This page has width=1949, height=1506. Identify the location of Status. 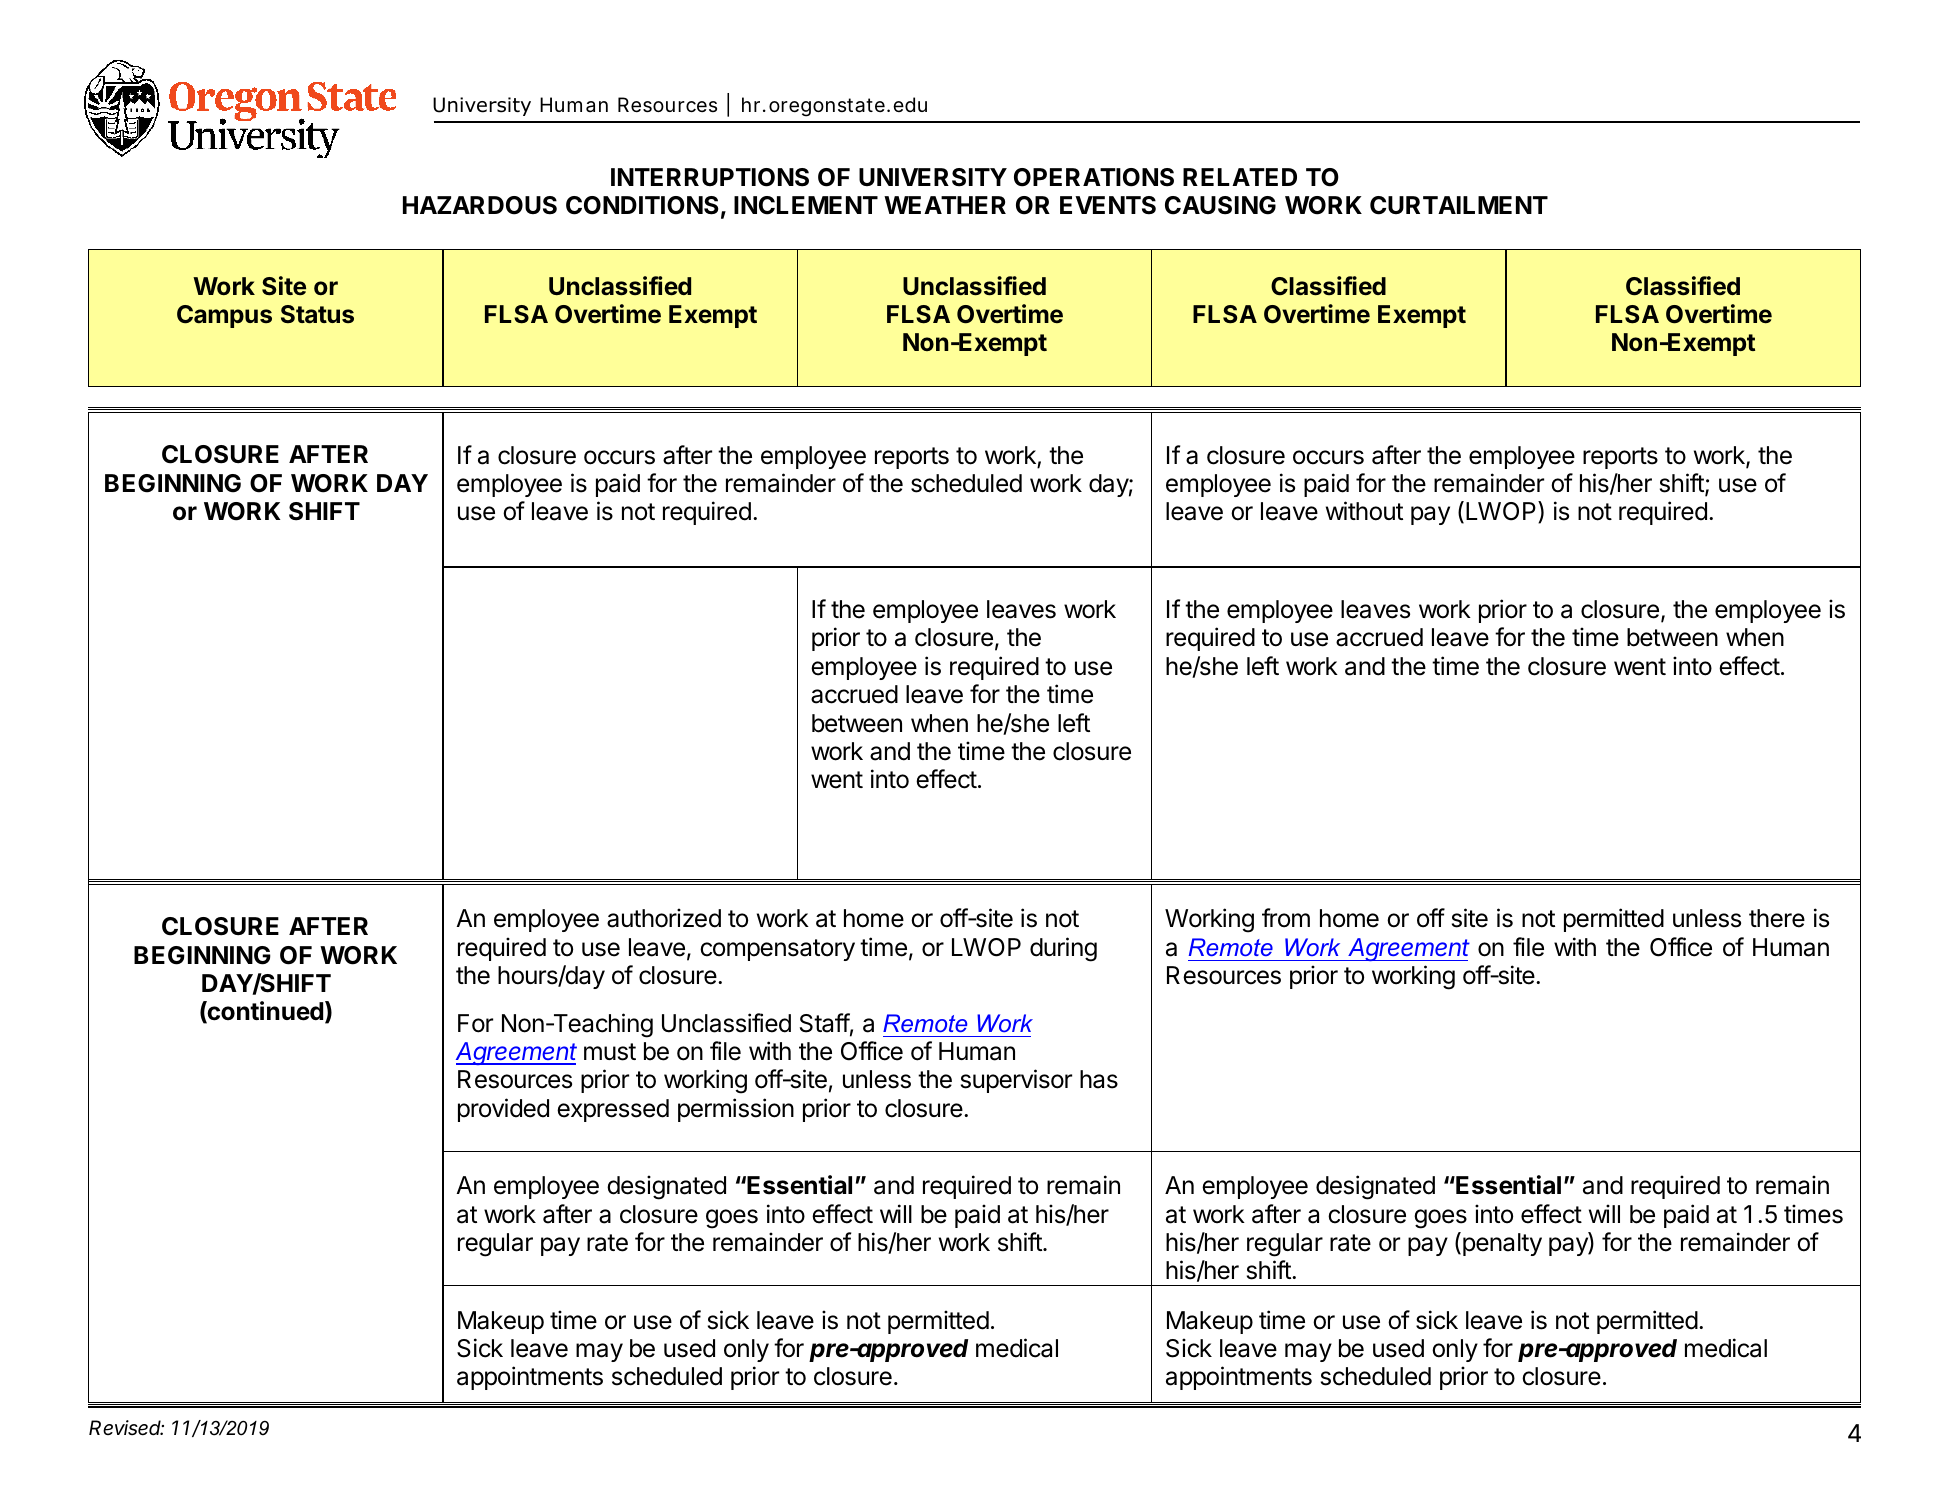
(317, 314).
